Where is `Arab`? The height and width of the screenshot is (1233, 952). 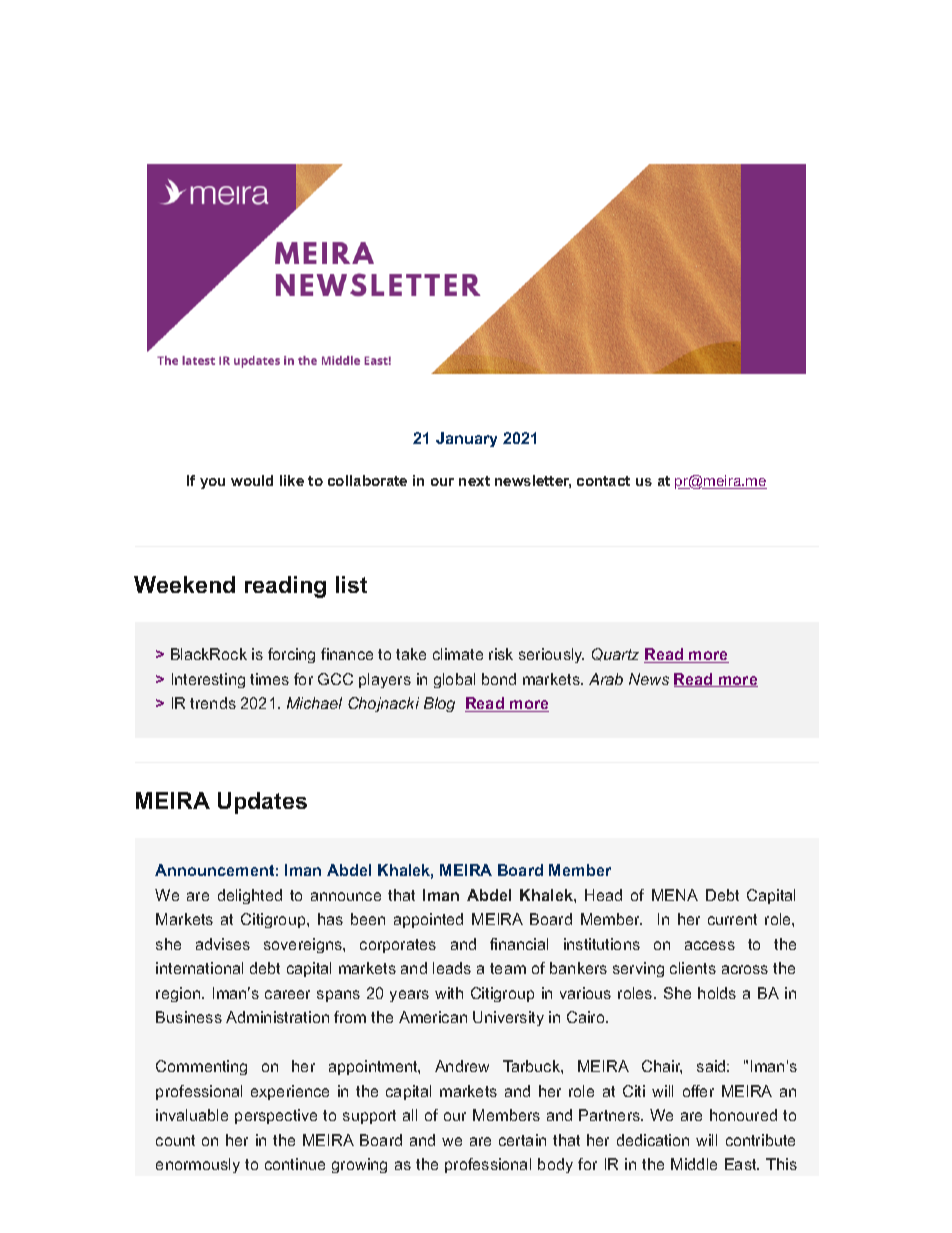
Arab is located at coordinates (606, 679).
